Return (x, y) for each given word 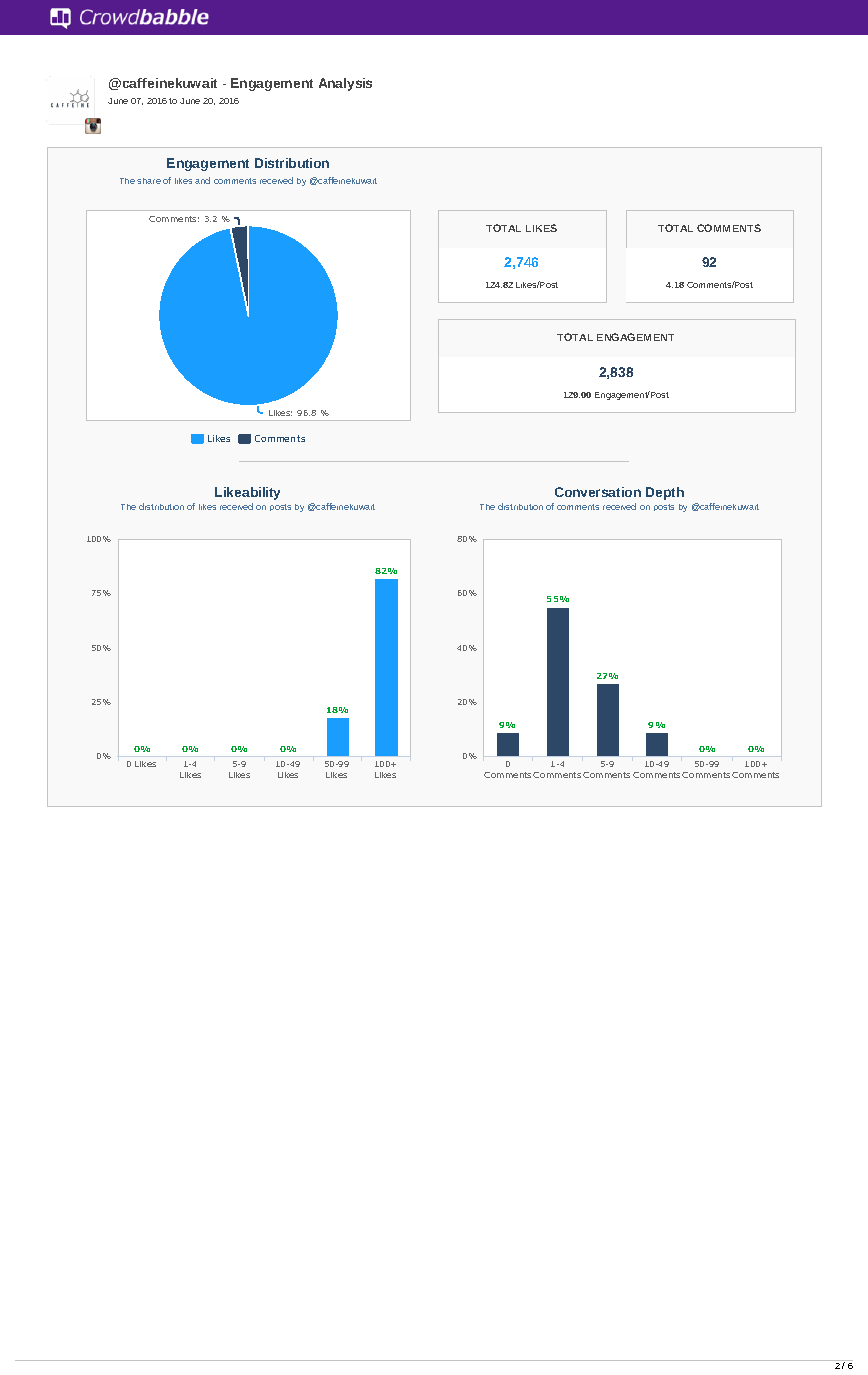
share (149, 181)
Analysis (345, 84)
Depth (665, 493)
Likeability (247, 493)
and (202, 180)
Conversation (598, 492)
